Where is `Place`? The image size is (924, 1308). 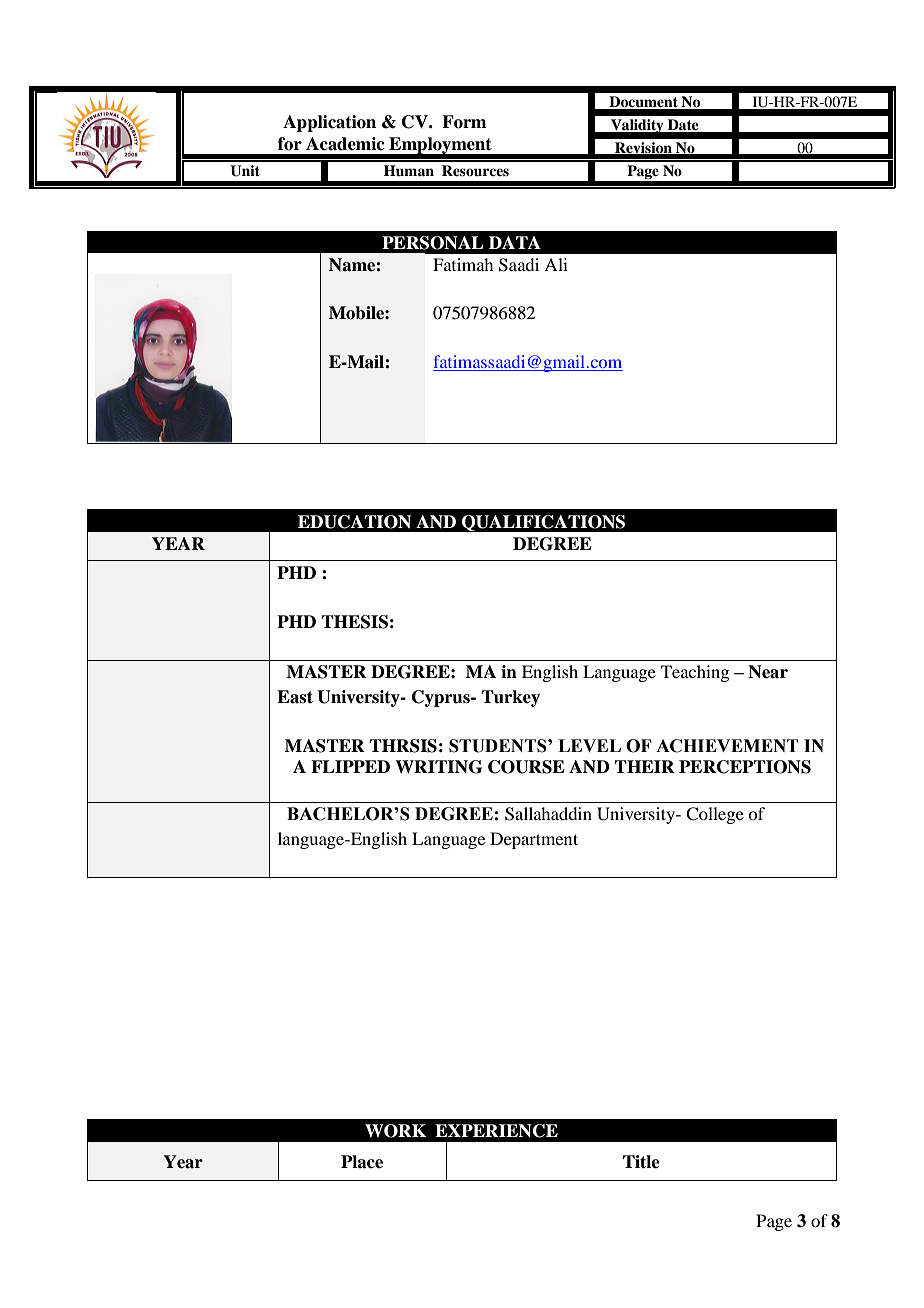
Place is located at coordinates (362, 1162).
